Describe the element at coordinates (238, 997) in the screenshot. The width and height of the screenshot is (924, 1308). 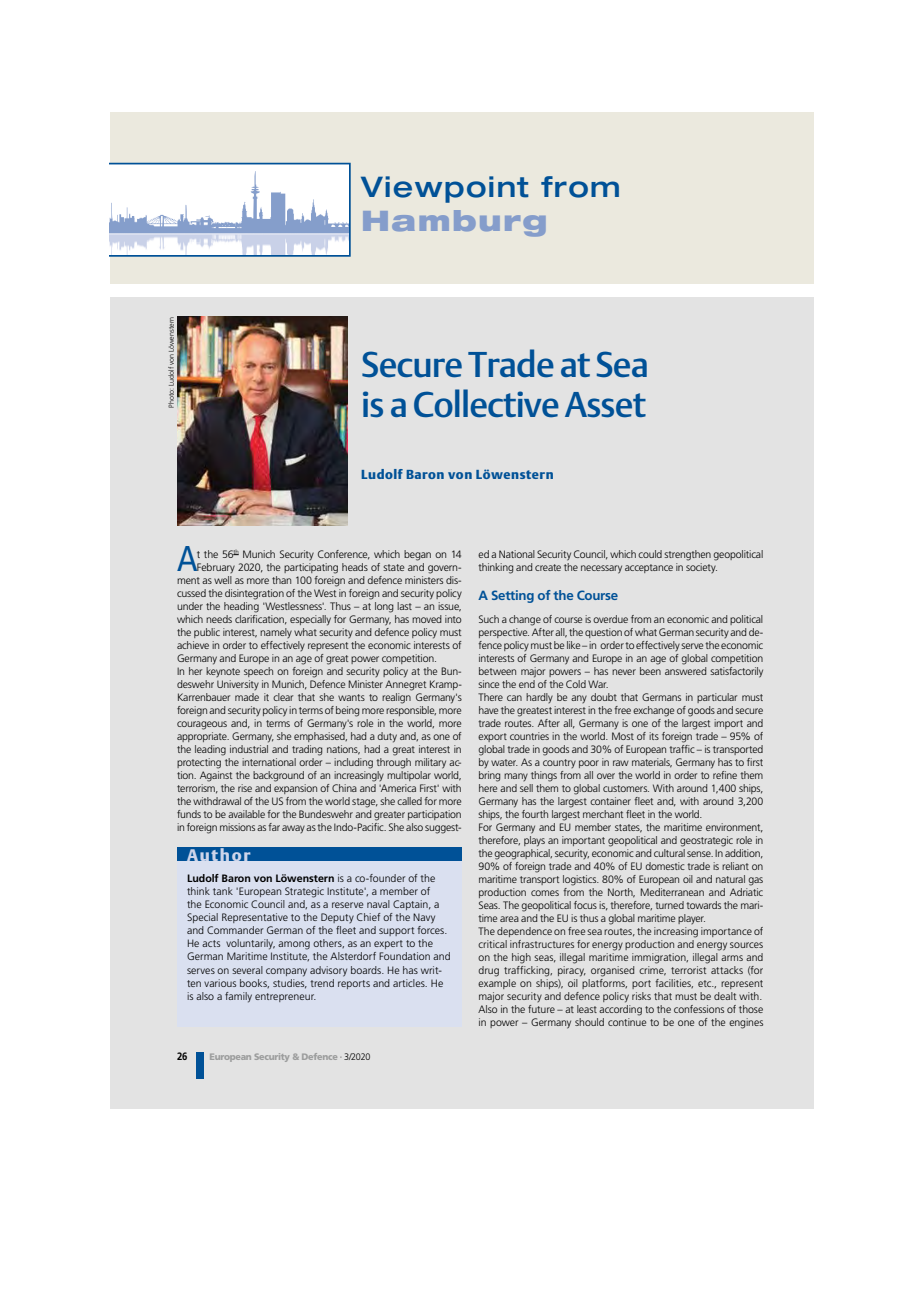
I see `family` at that location.
